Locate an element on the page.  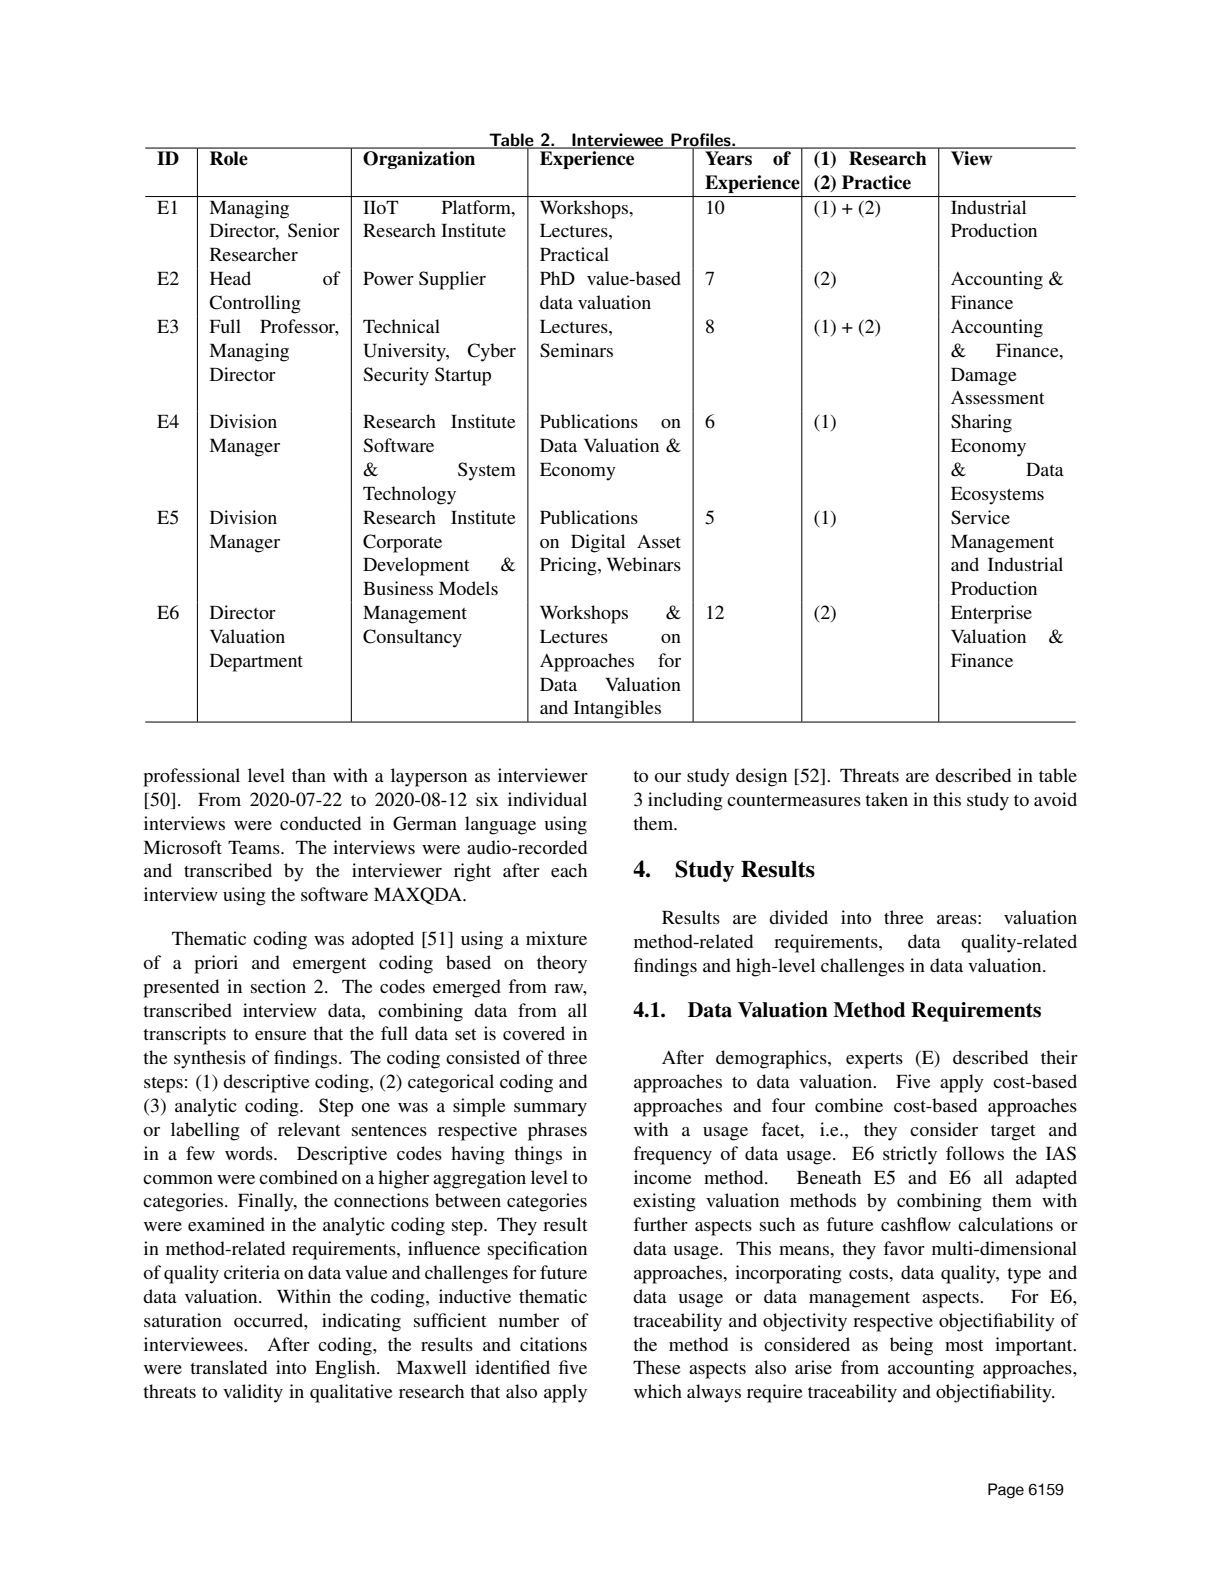
Practical is located at coordinates (574, 254).
